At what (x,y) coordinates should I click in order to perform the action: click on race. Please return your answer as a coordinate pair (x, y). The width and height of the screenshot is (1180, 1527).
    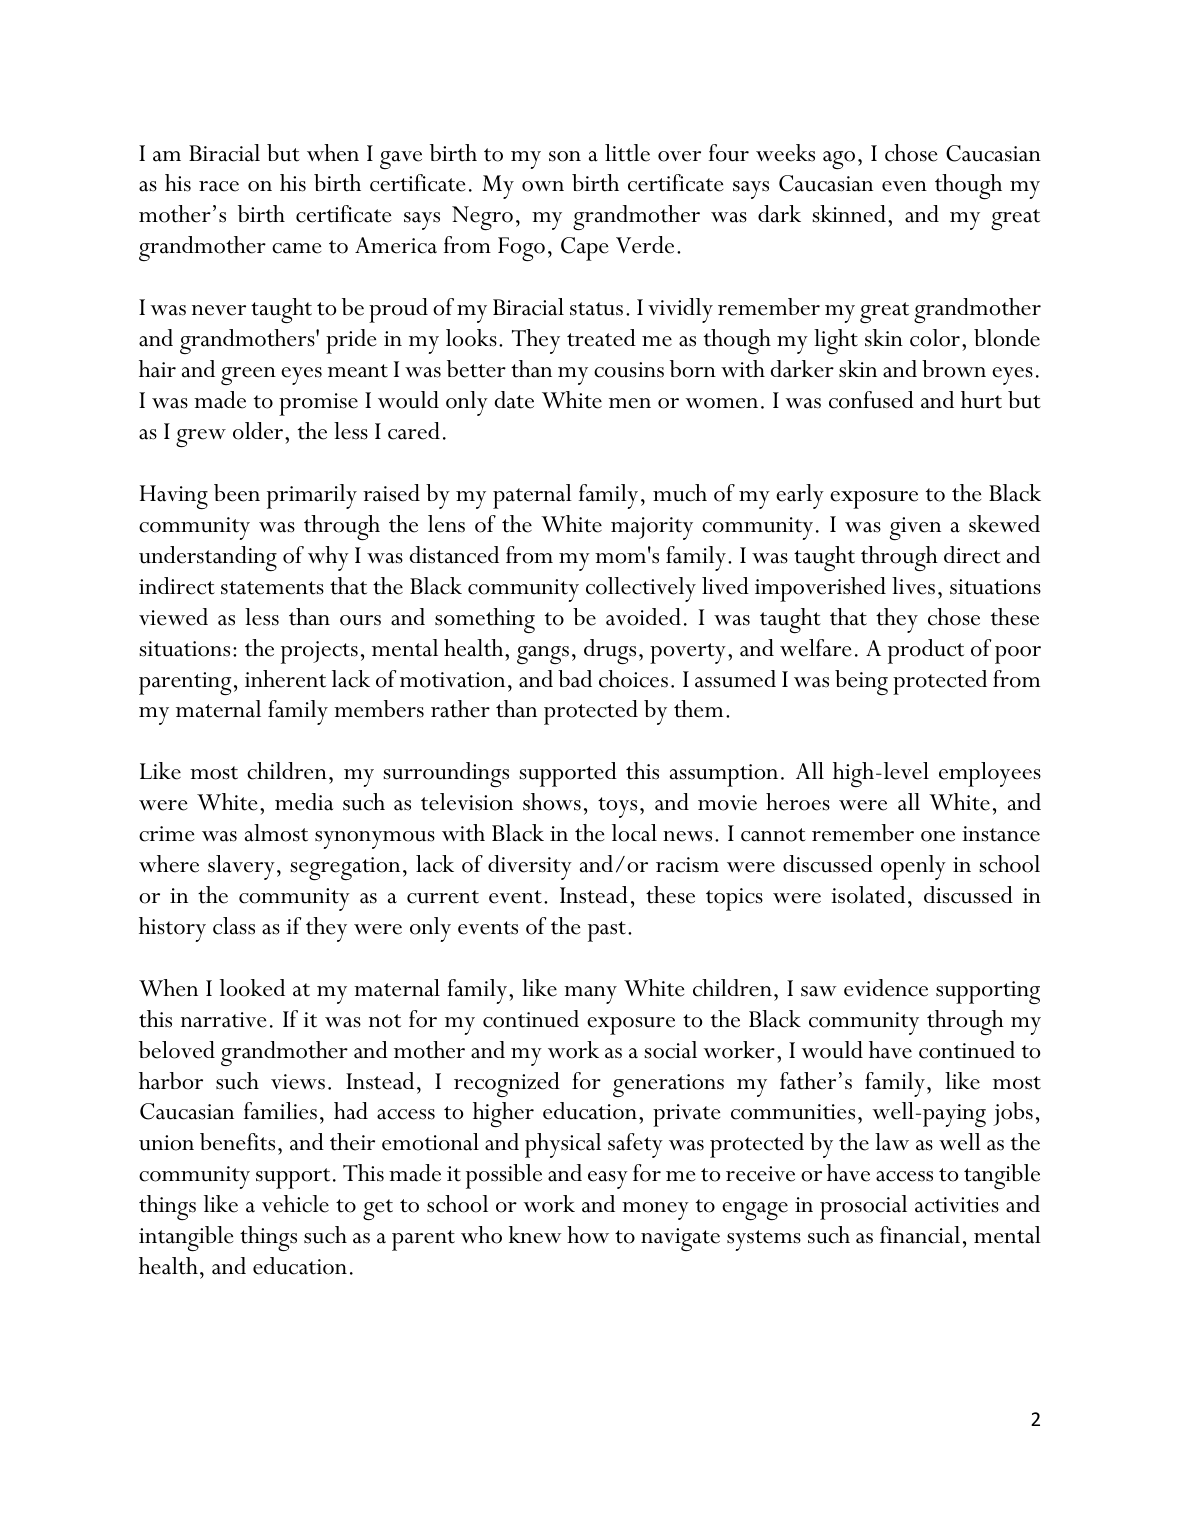
    Looking at the image, I should click on (219, 186).
